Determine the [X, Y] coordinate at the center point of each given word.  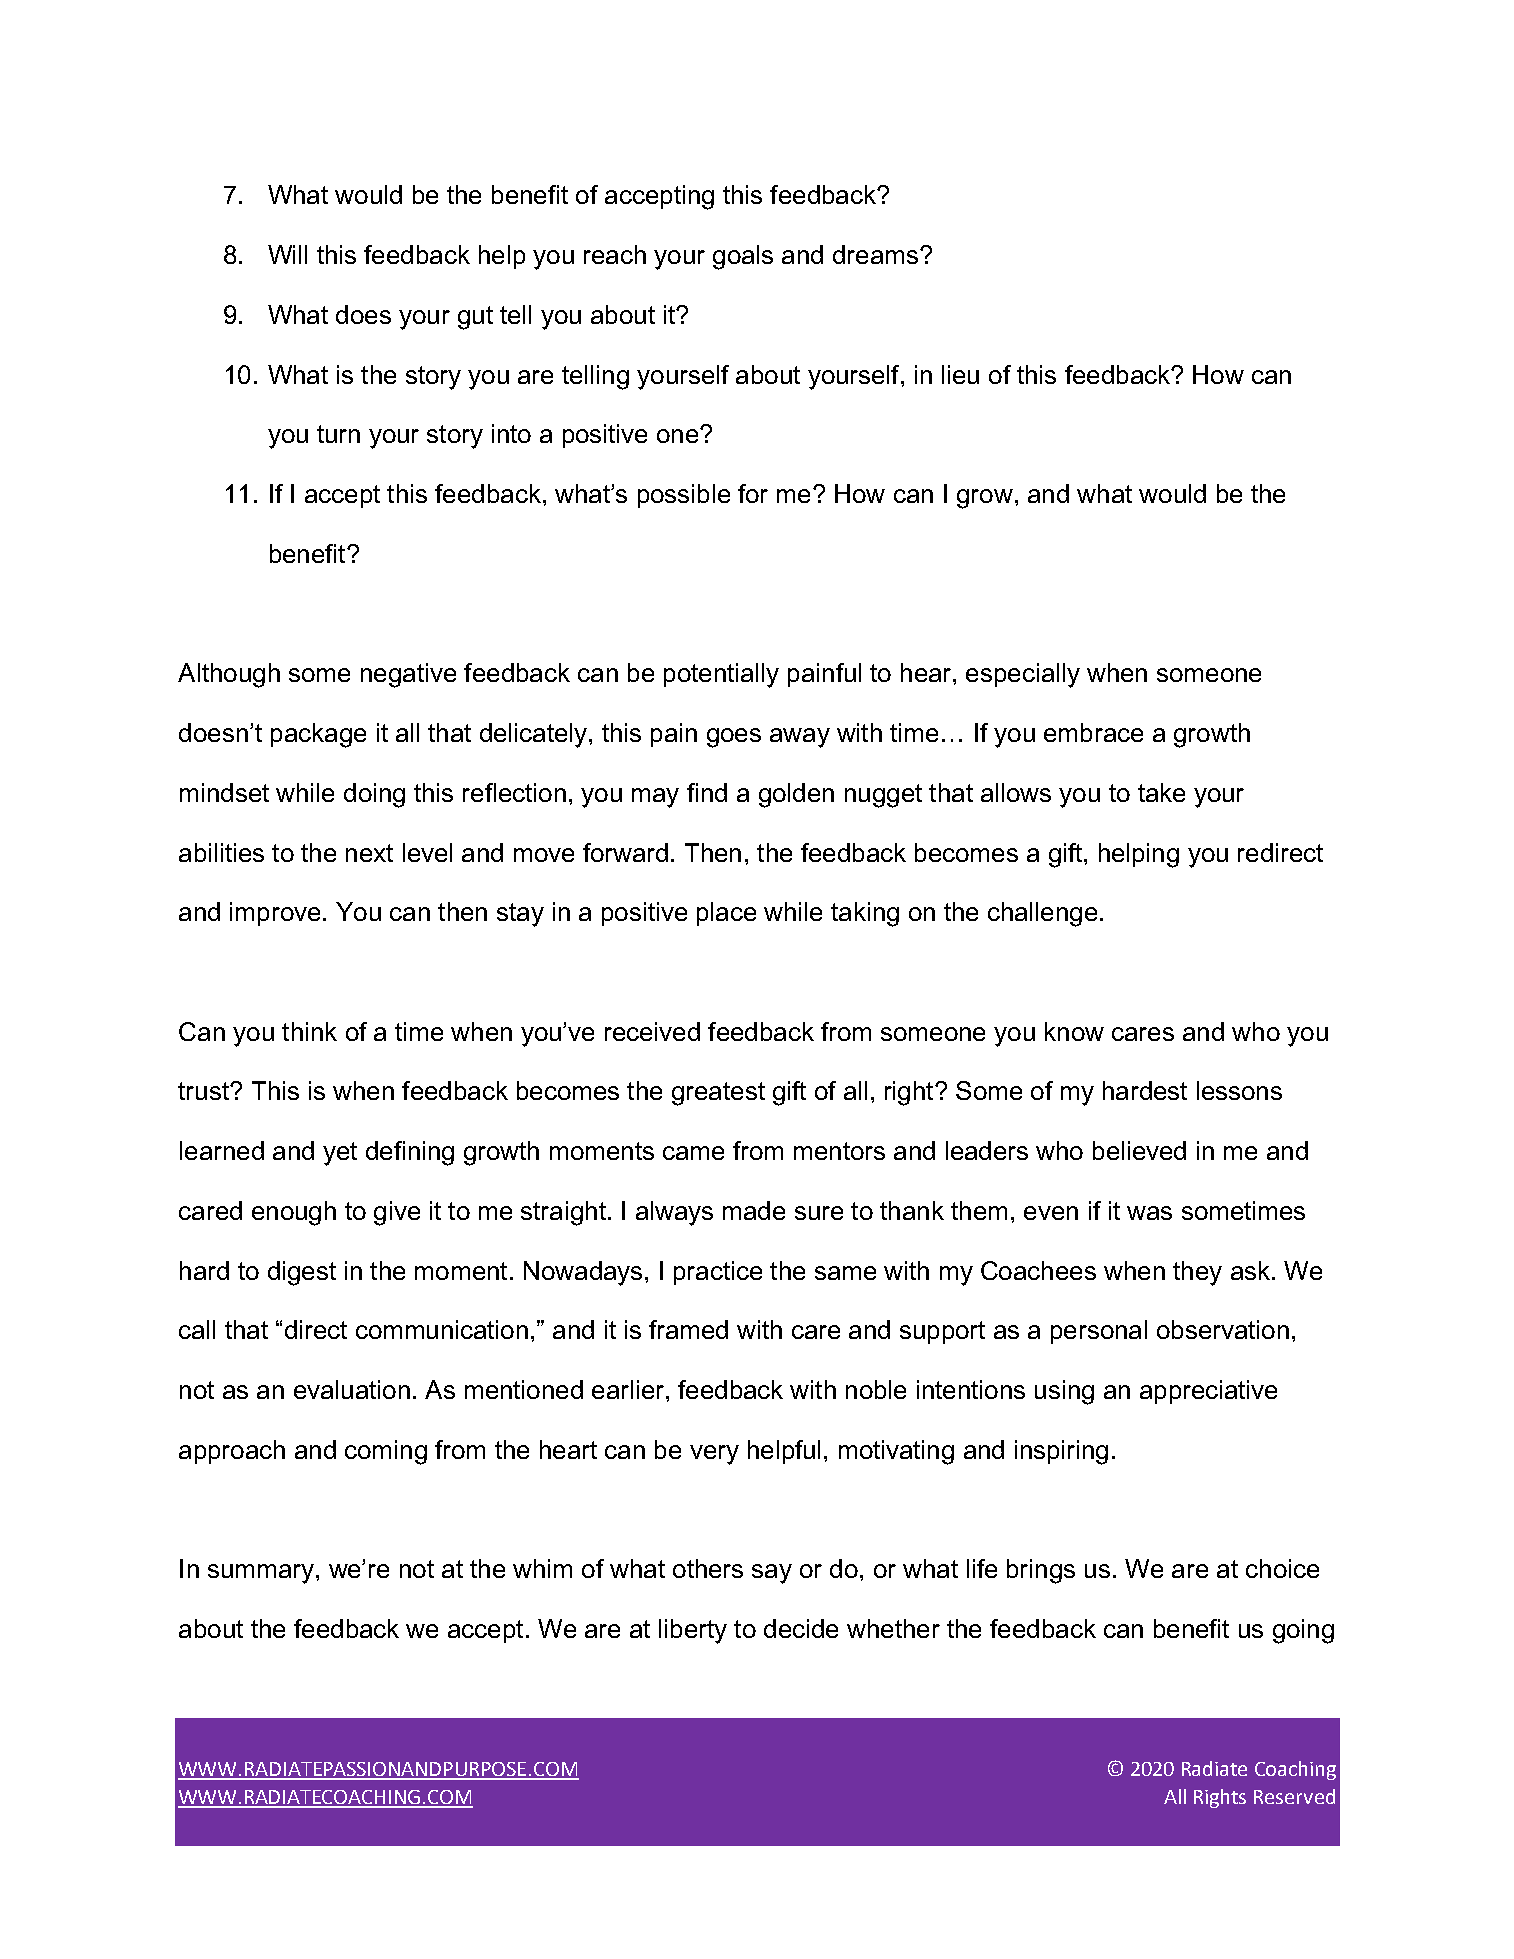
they [1197, 1273]
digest [302, 1273]
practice [718, 1273]
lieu [960, 374]
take [1161, 792]
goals [743, 257]
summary [261, 1574]
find [707, 792]
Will [287, 254]
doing [374, 795]
